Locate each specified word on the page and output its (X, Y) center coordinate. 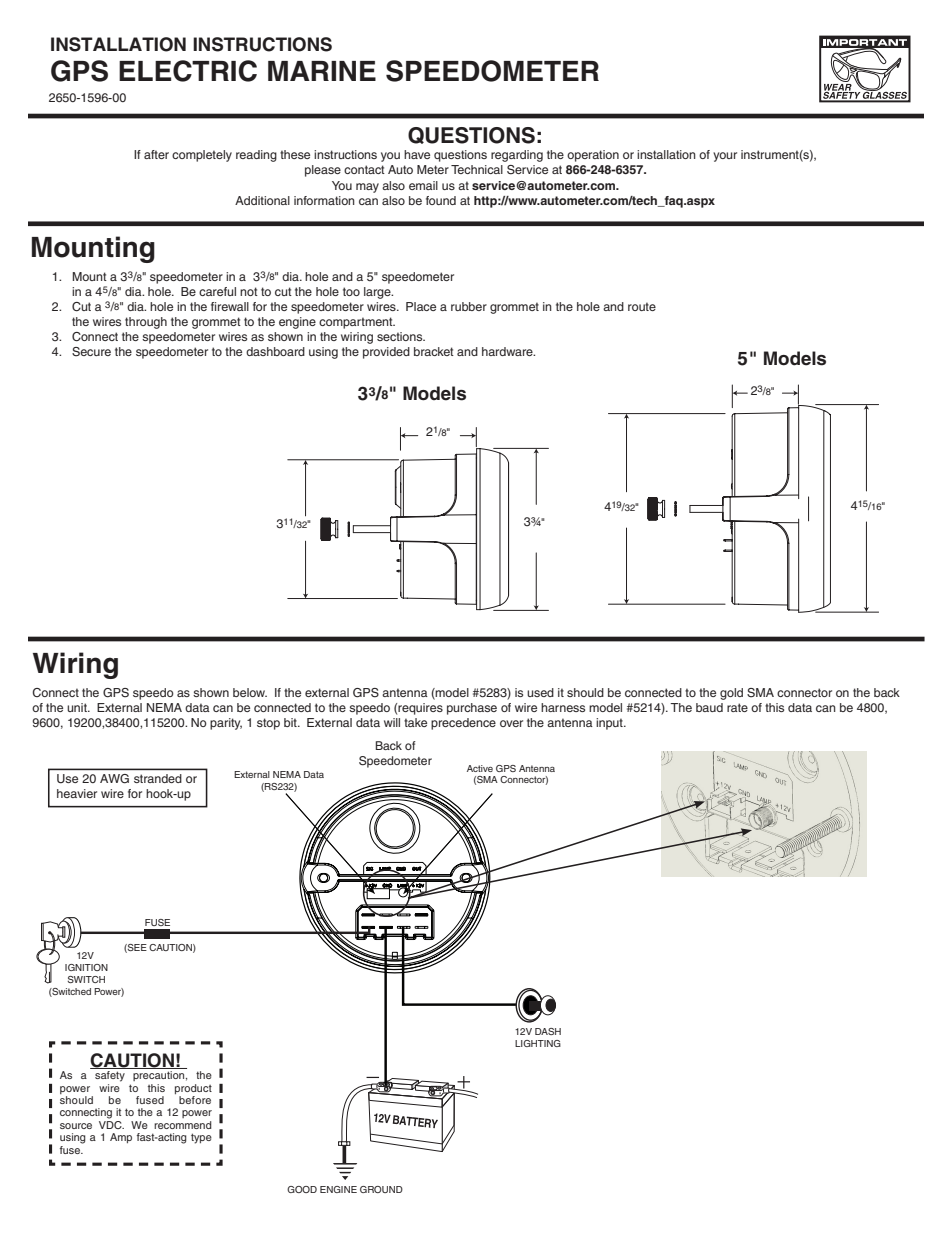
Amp (121, 1138)
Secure (91, 352)
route (642, 306)
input (610, 724)
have (417, 154)
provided (386, 353)
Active (480, 768)
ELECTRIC (188, 71)
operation (593, 156)
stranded (157, 778)
